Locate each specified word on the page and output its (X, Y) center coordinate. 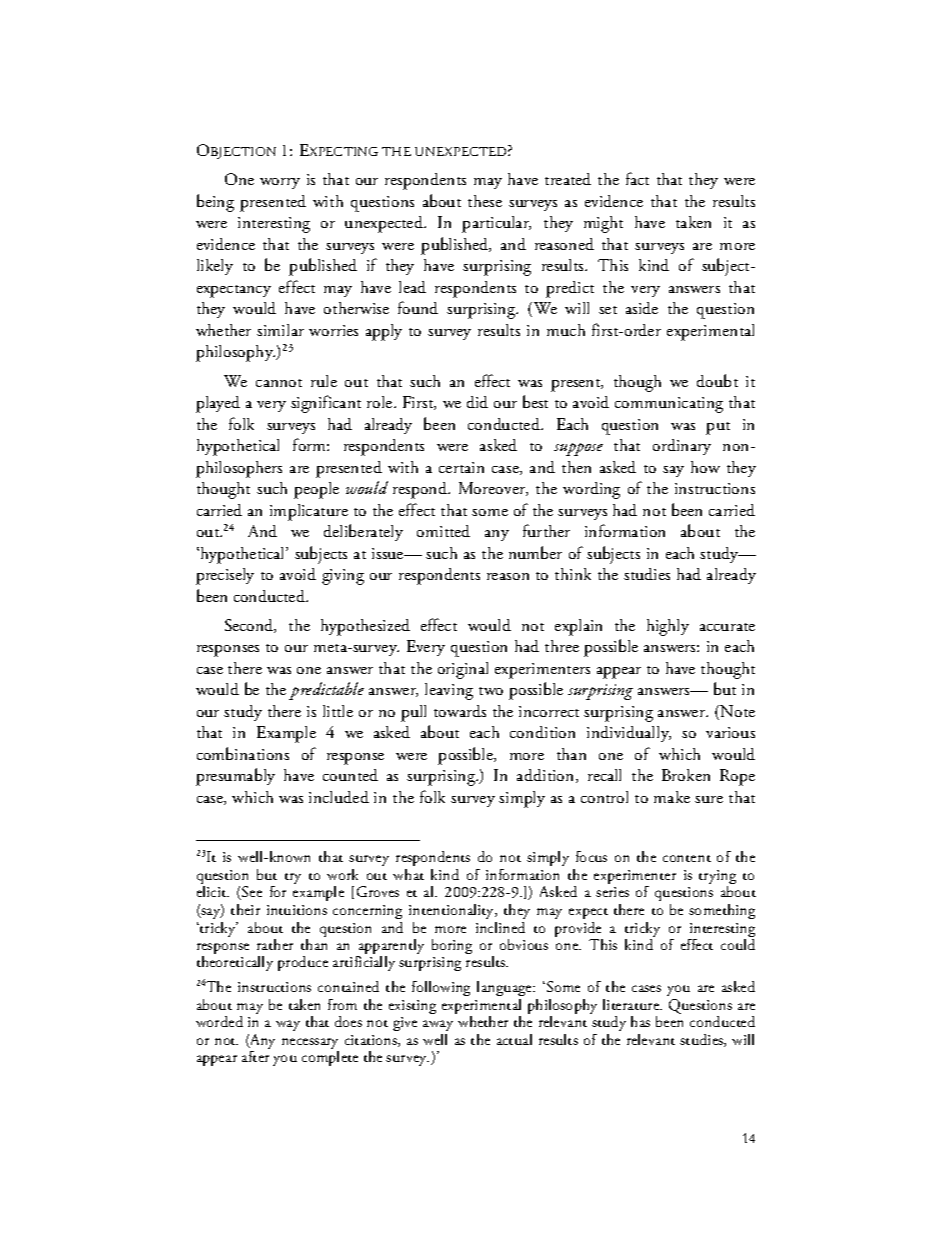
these (485, 201)
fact (637, 178)
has (640, 1021)
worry (280, 183)
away (438, 1025)
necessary (310, 1045)
